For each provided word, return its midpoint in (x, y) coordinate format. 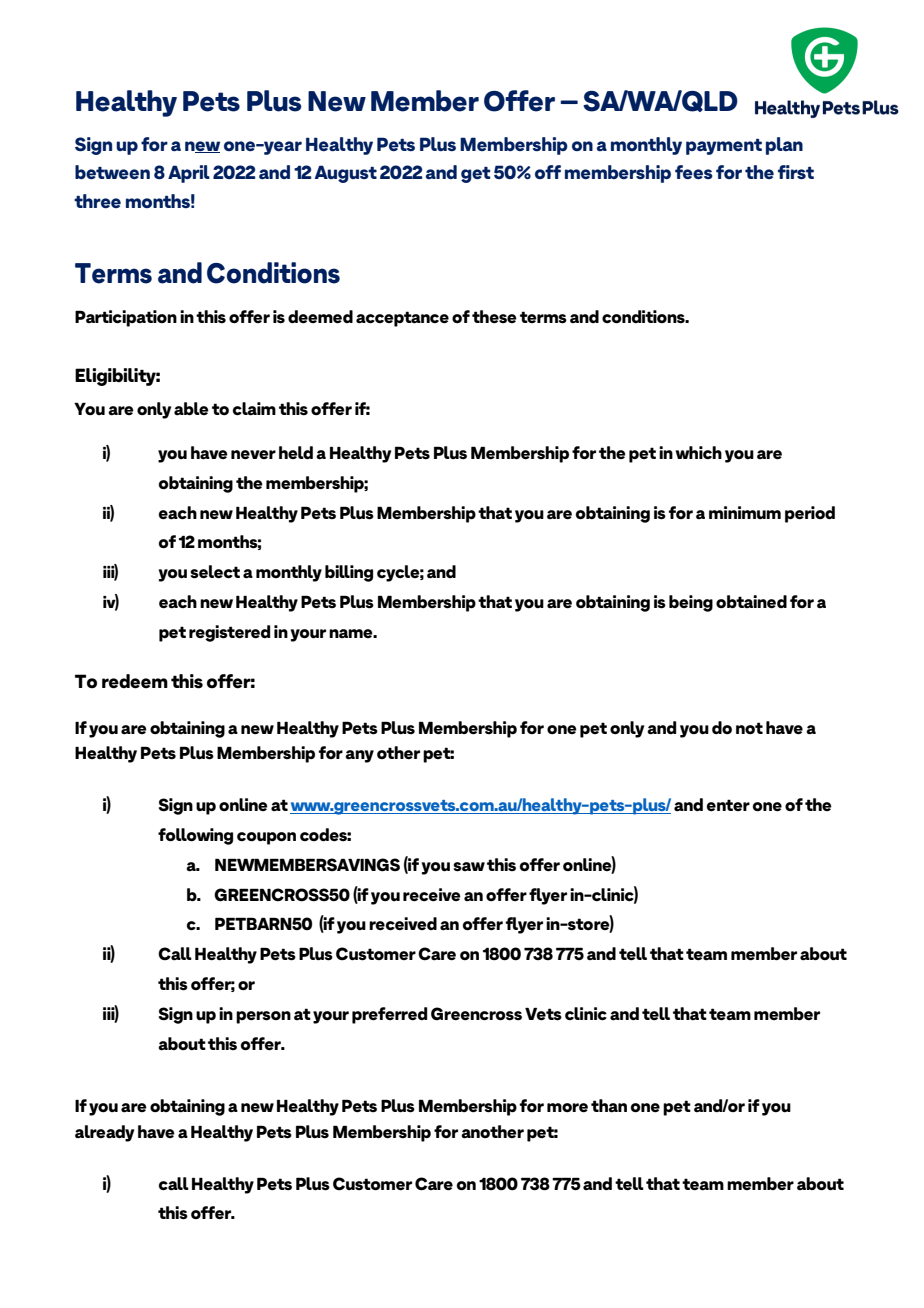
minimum (745, 512)
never (253, 455)
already (104, 1133)
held (296, 452)
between (112, 172)
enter (728, 805)
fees (694, 172)
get (476, 175)
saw (469, 867)
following (195, 836)
